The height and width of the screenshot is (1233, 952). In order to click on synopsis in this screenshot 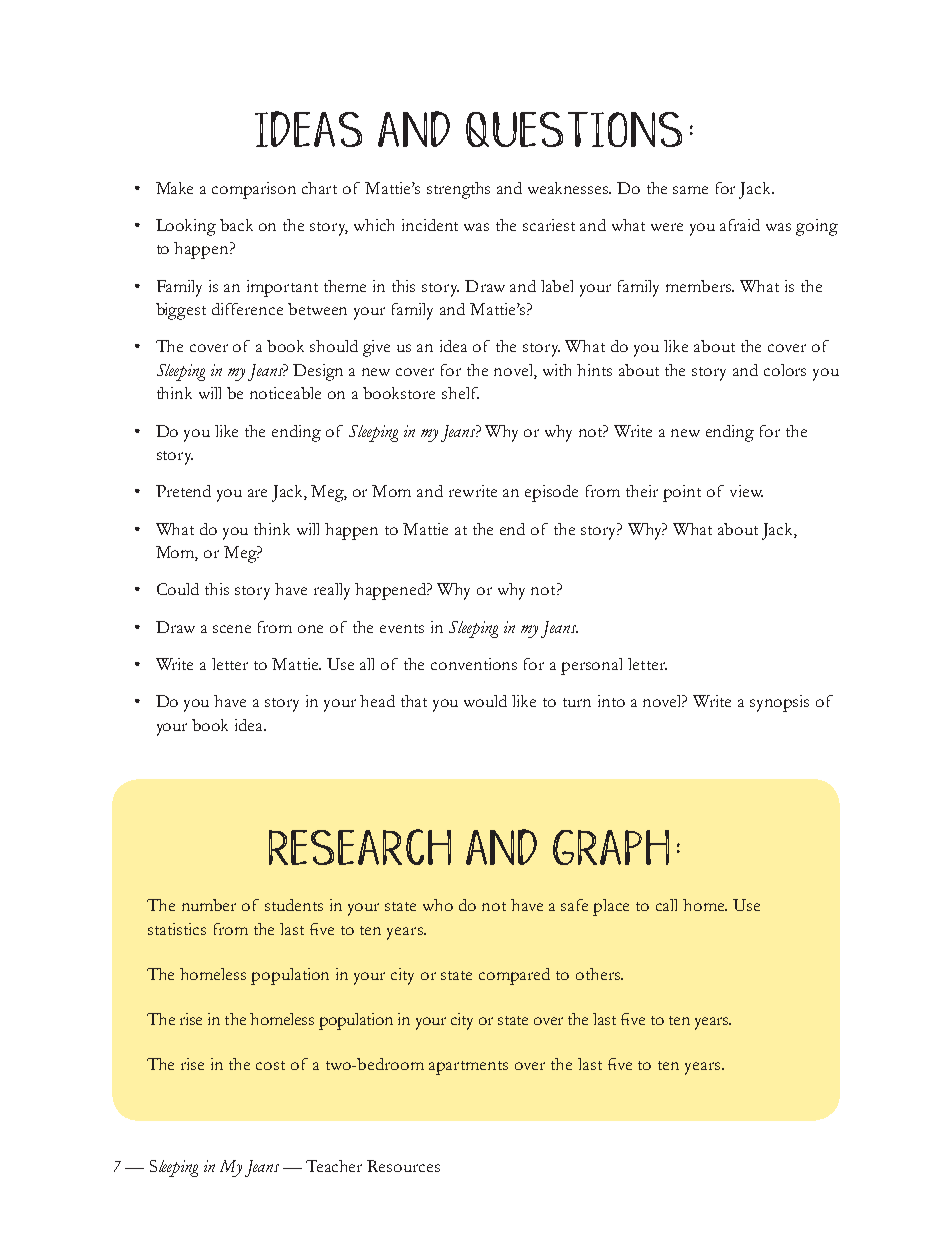, I will do `click(779, 703)`.
